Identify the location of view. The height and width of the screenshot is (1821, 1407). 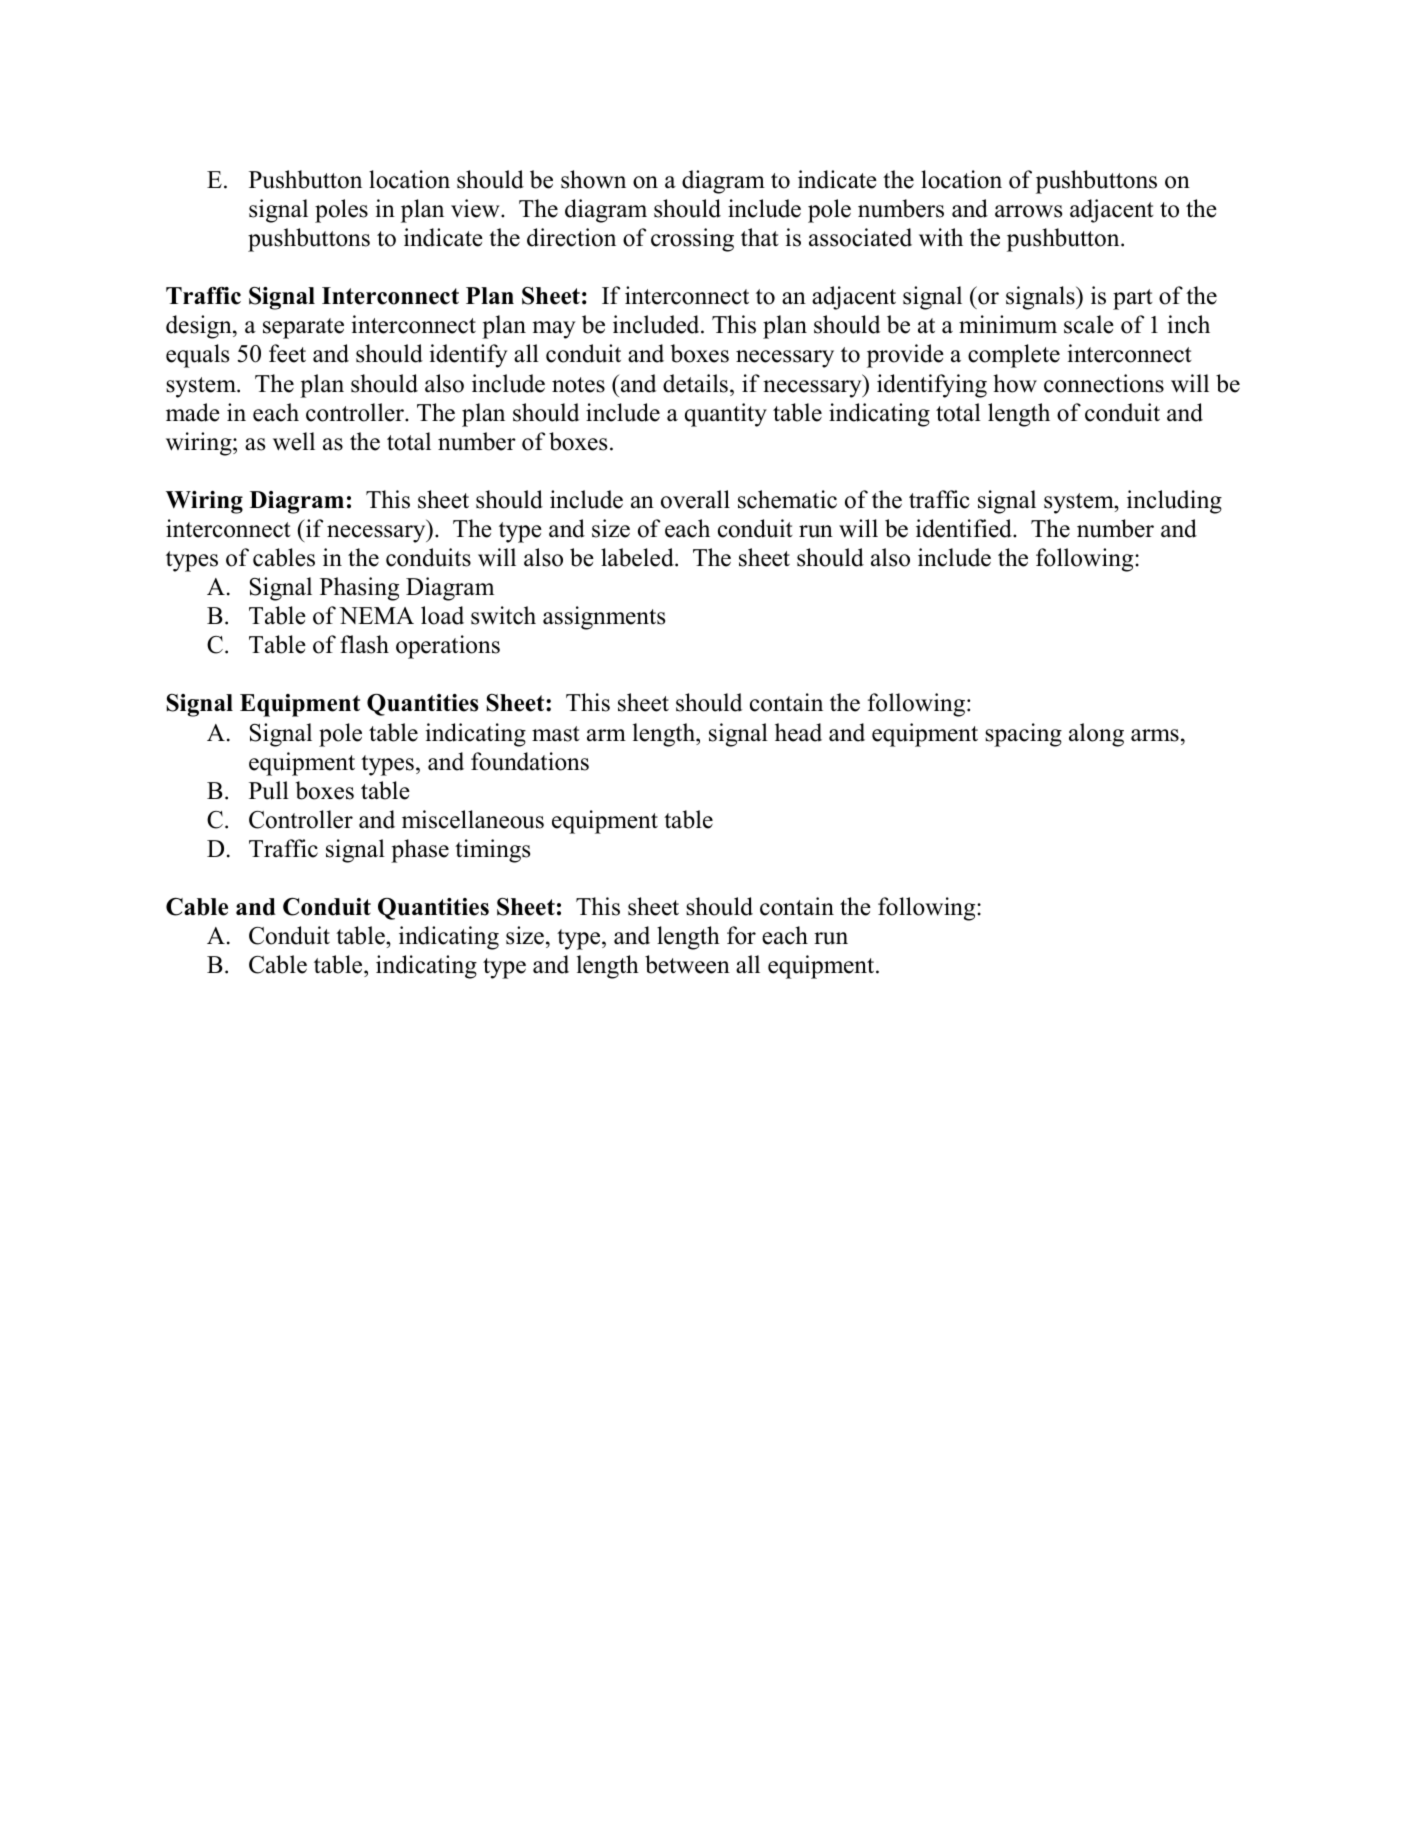
(476, 208).
